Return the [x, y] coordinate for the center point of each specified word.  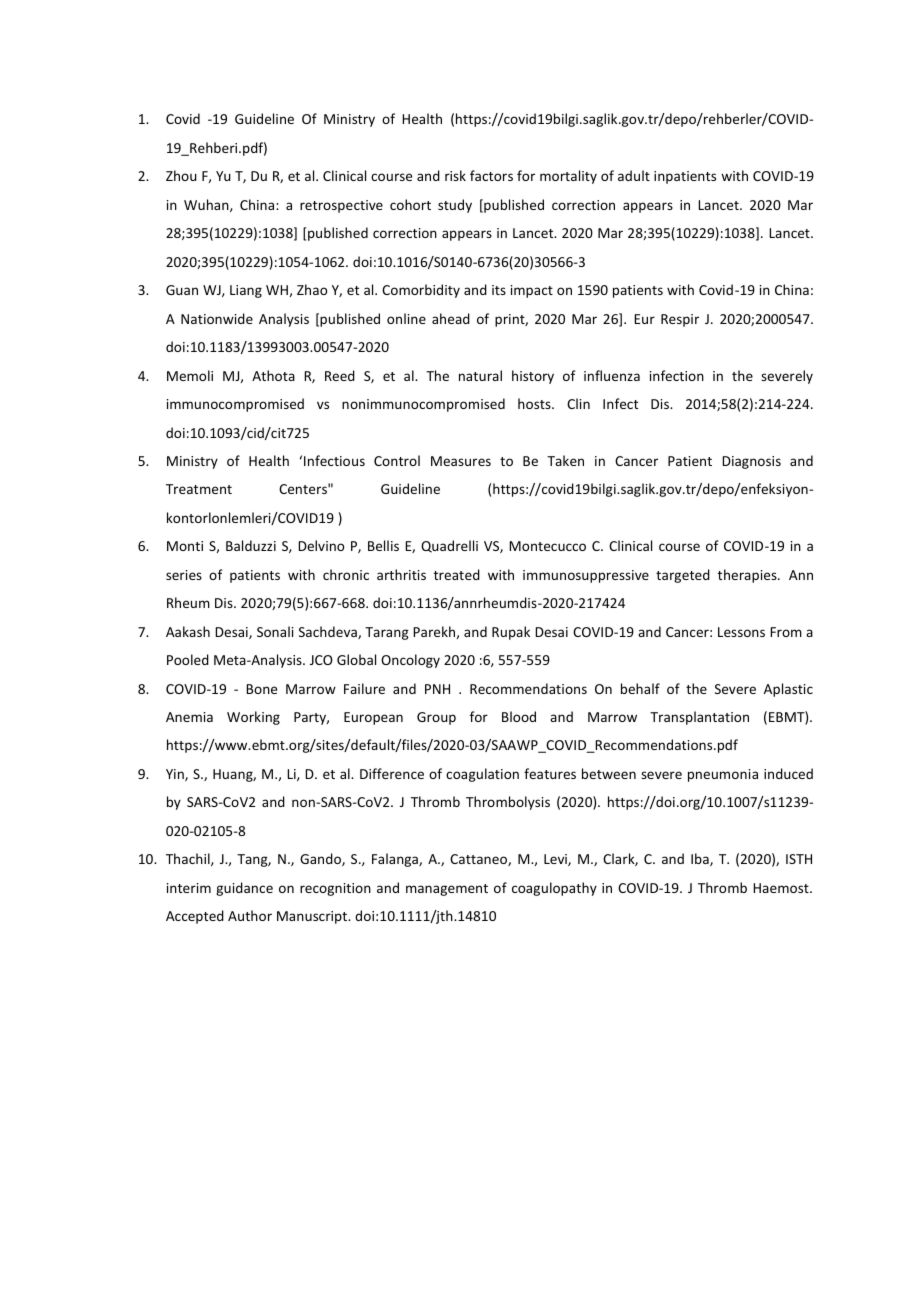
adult [634, 175]
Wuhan [207, 205]
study [455, 206]
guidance [244, 889]
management [447, 890]
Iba [701, 859]
